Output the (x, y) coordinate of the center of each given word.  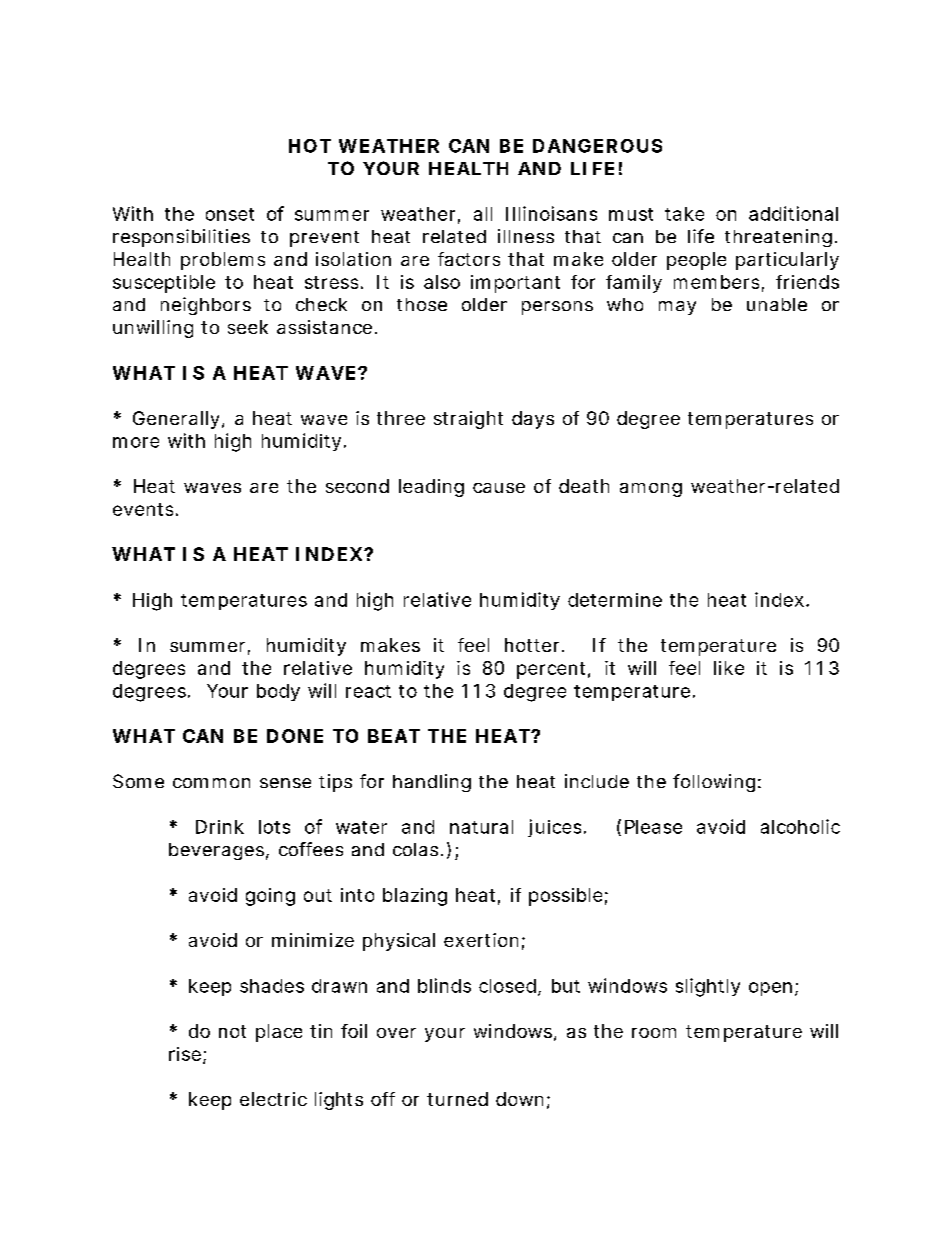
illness (526, 236)
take (684, 214)
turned (457, 1099)
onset (230, 214)
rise (185, 1054)
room (654, 1033)
